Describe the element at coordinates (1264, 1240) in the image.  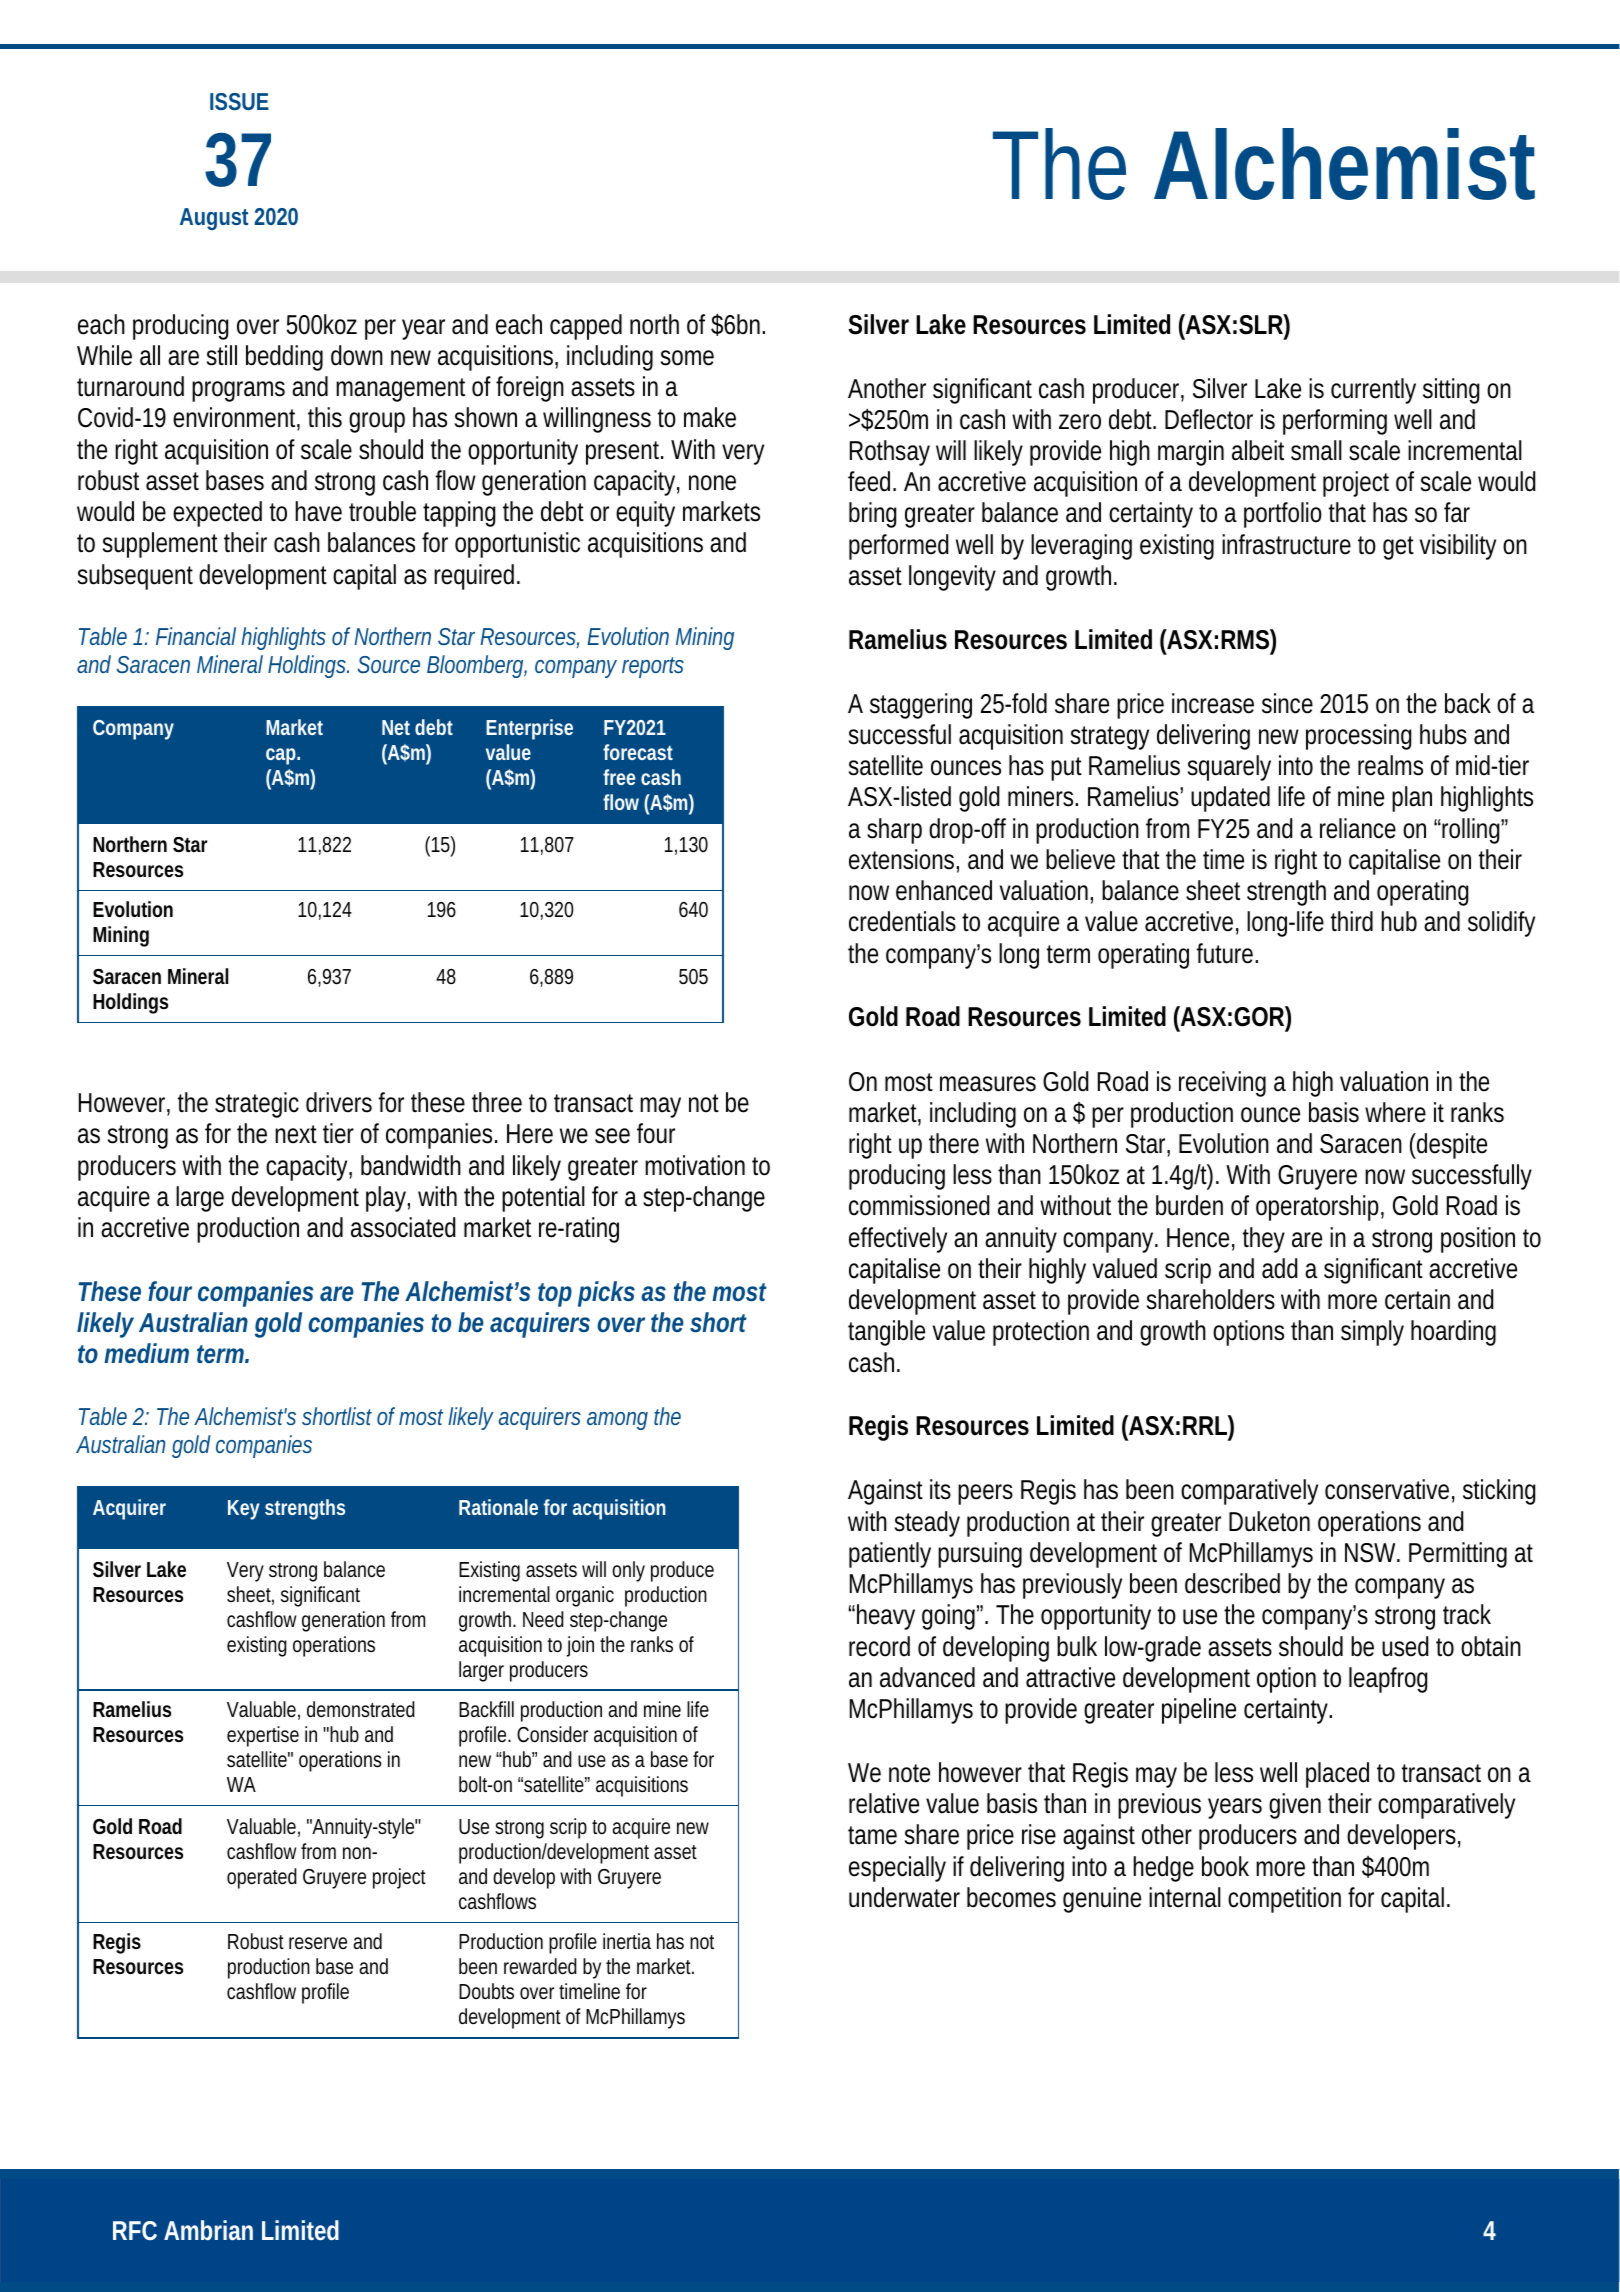
I see `they` at that location.
